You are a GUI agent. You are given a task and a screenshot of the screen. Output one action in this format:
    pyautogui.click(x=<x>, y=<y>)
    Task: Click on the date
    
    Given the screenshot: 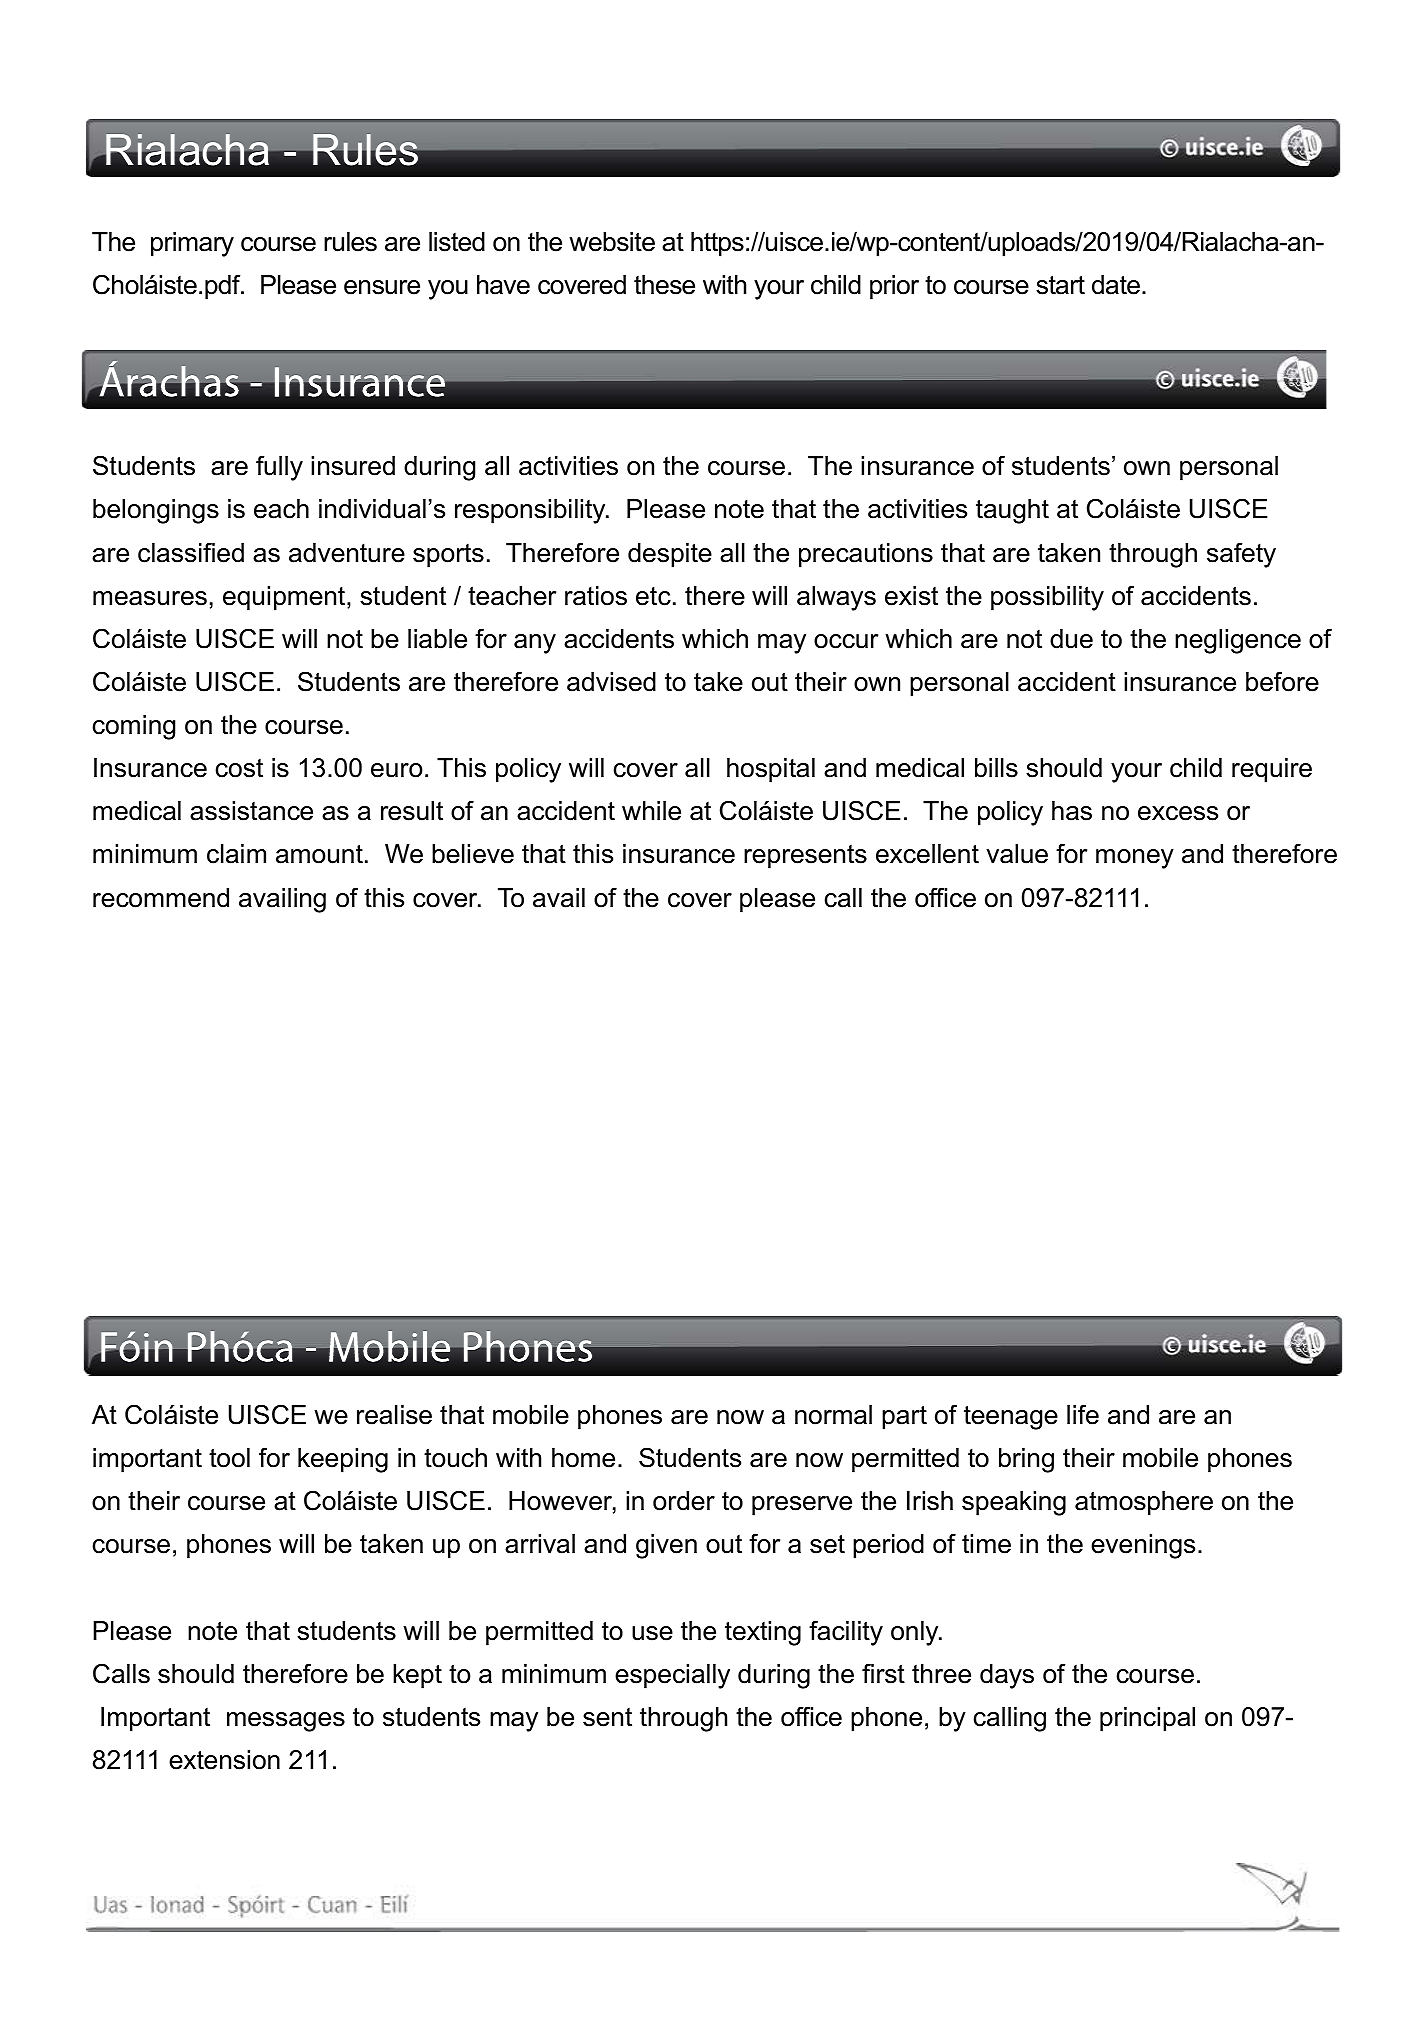 What is the action you would take?
    pyautogui.click(x=1116, y=285)
